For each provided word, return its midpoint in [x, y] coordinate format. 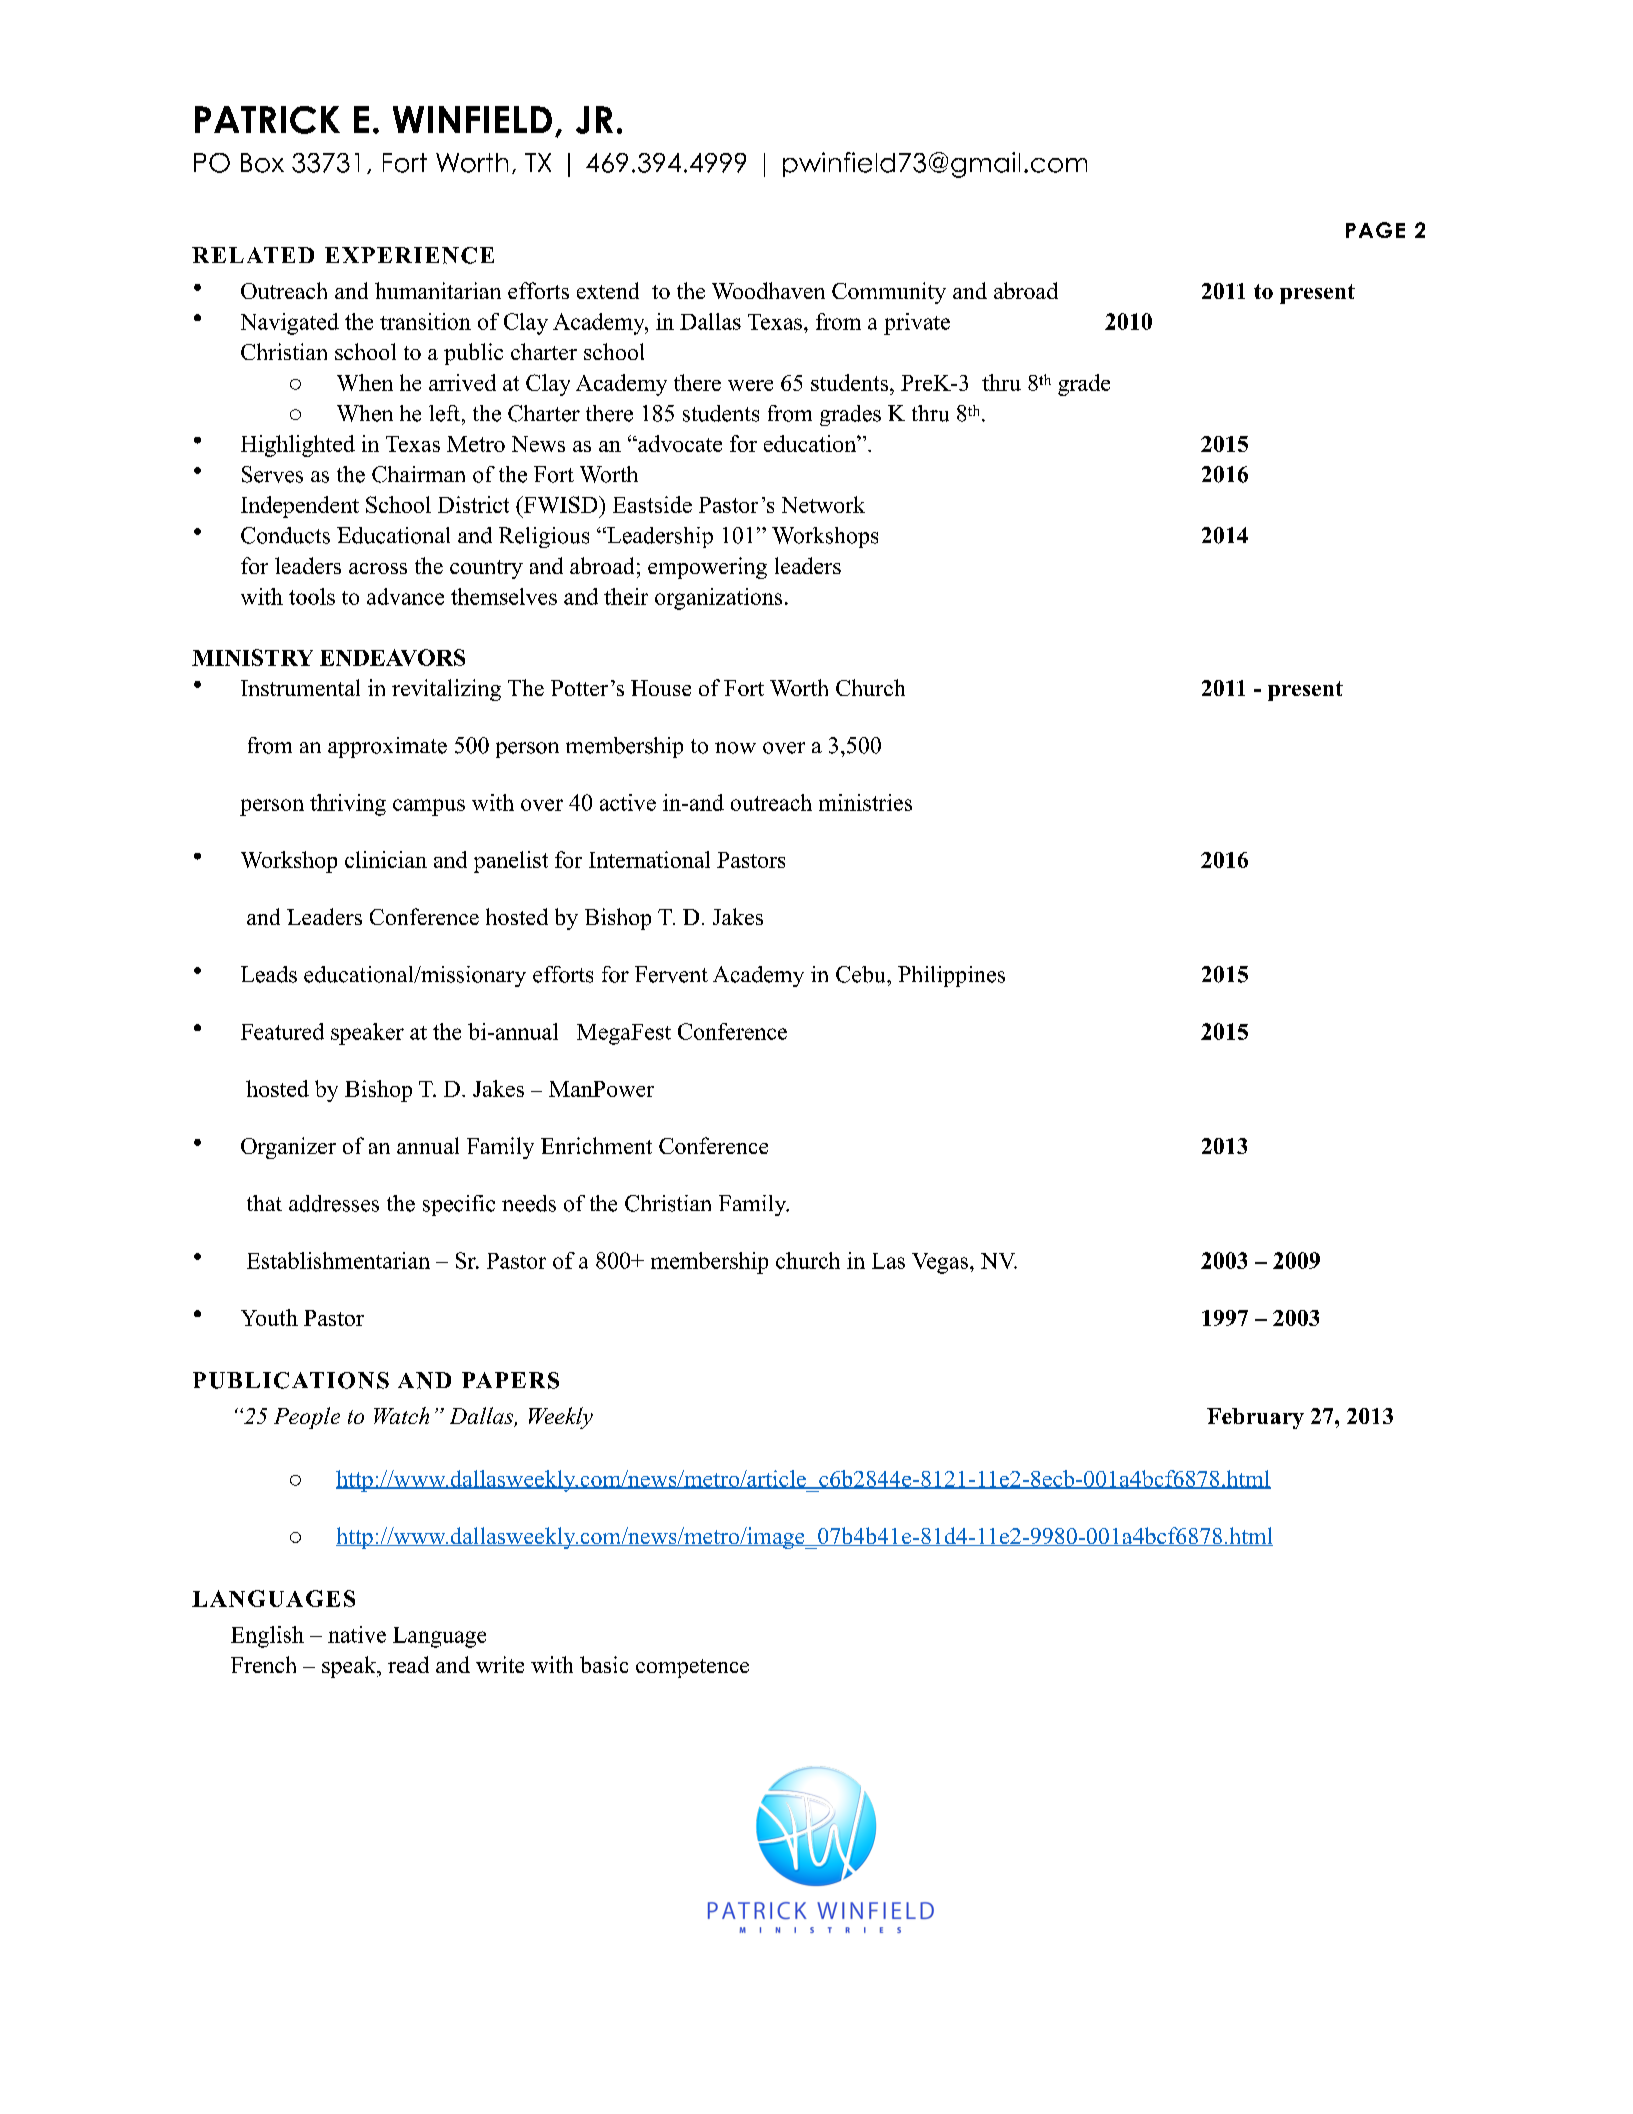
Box [262, 163]
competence [692, 1668]
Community [889, 293]
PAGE [1375, 230]
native [357, 1634]
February [1255, 1418]
